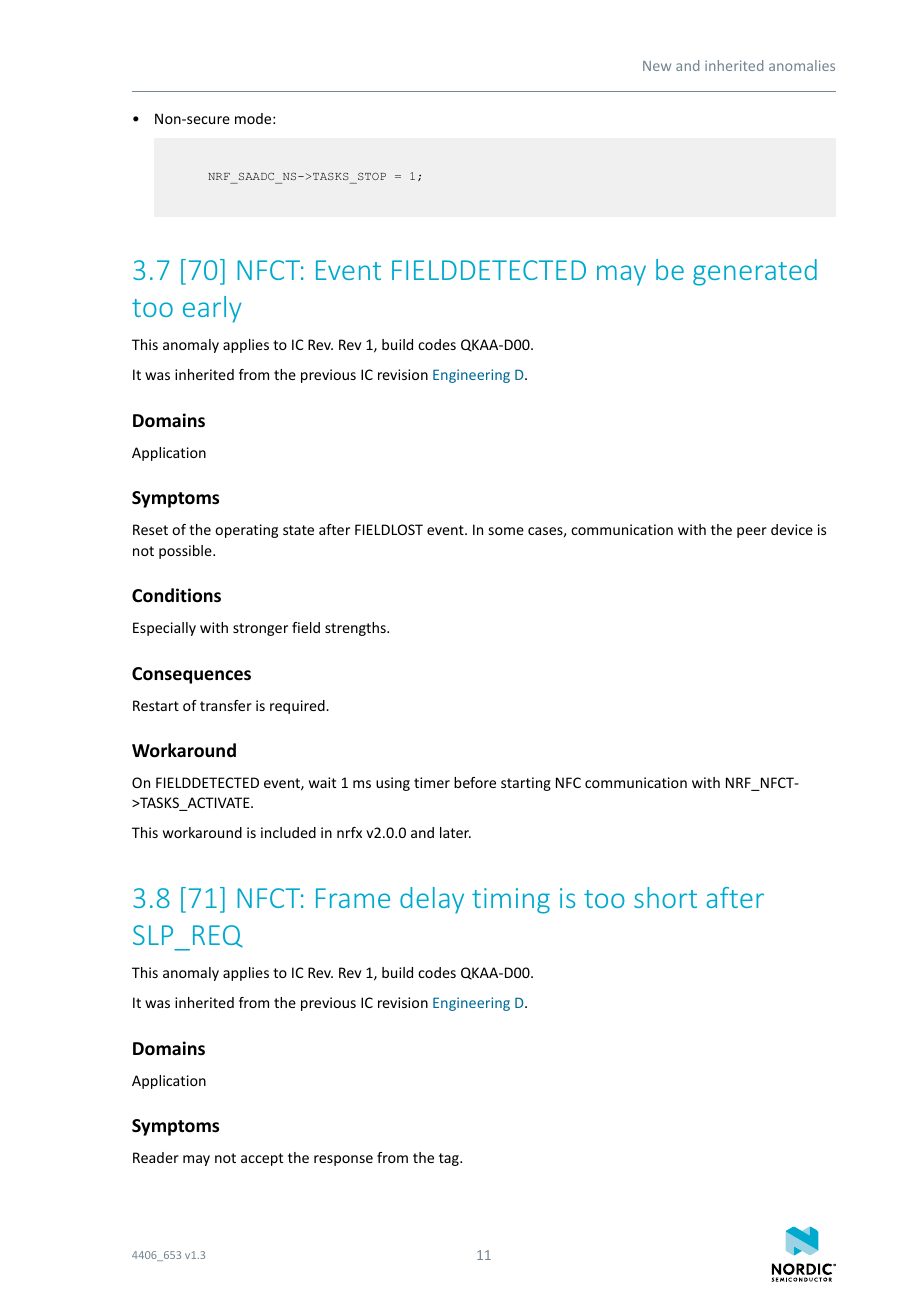 The image size is (924, 1308). What do you see at coordinates (475, 782) in the screenshot?
I see `before` at bounding box center [475, 782].
